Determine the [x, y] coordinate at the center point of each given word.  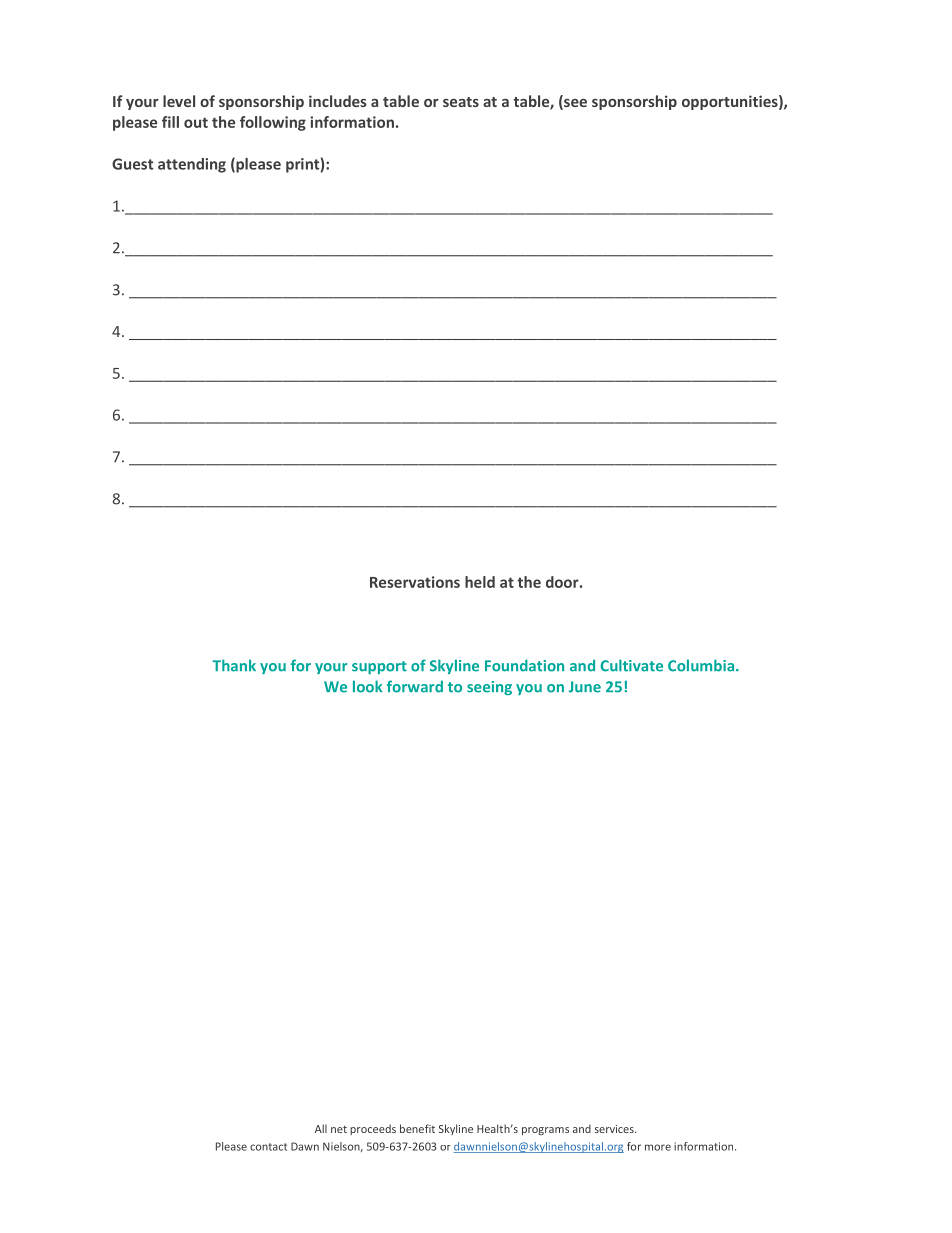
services [615, 1129]
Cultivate [632, 665]
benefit [417, 1128]
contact [268, 1147]
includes [338, 101]
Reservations [415, 582]
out [196, 122]
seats [461, 102]
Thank [234, 665]
